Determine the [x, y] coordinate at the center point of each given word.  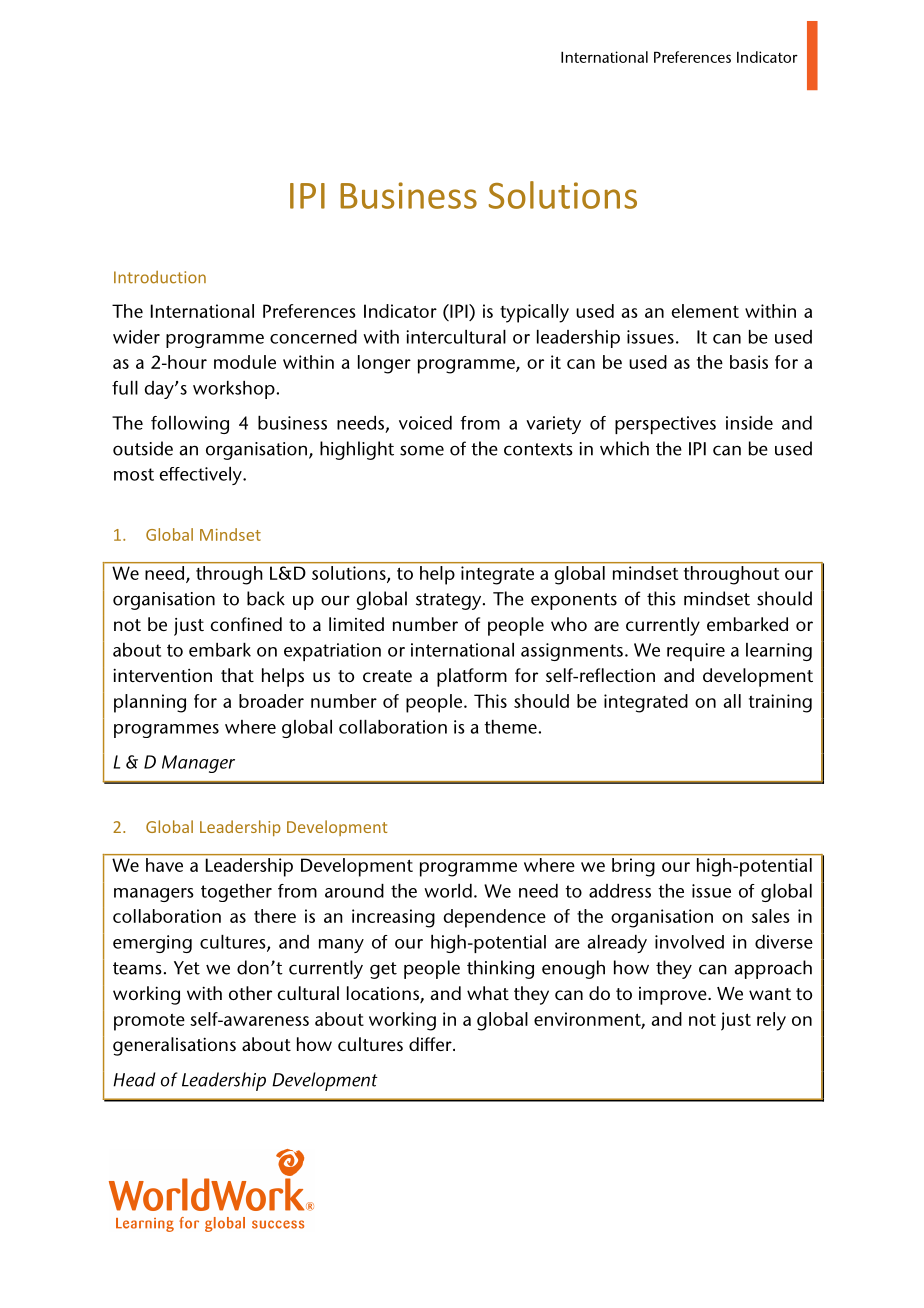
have [164, 865]
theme [511, 727]
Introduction [160, 277]
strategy [450, 601]
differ [431, 1044]
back [266, 598]
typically [534, 313]
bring [633, 867]
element [705, 311]
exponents [574, 601]
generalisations [174, 1046]
